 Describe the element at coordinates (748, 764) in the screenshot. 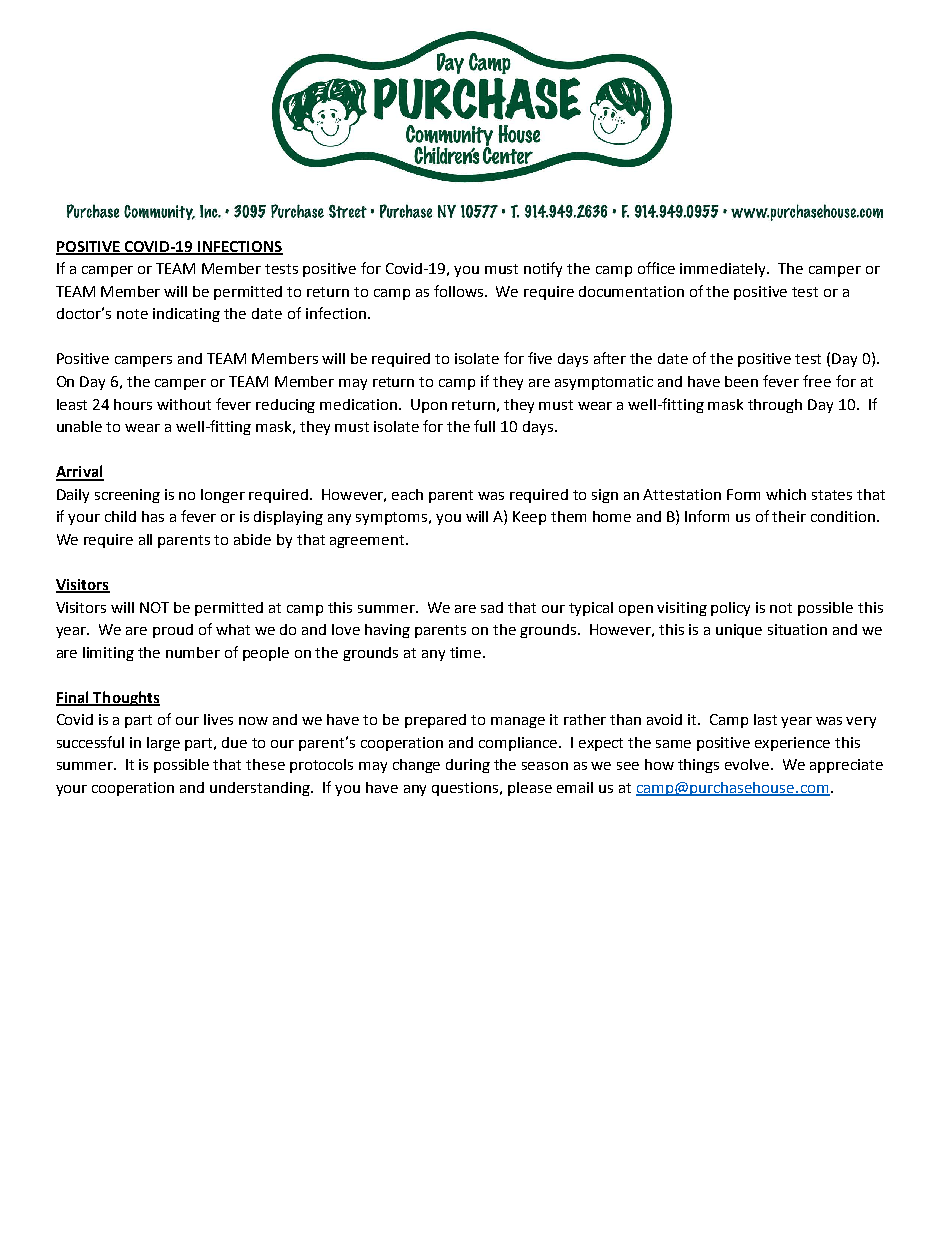

I see `evolve` at that location.
